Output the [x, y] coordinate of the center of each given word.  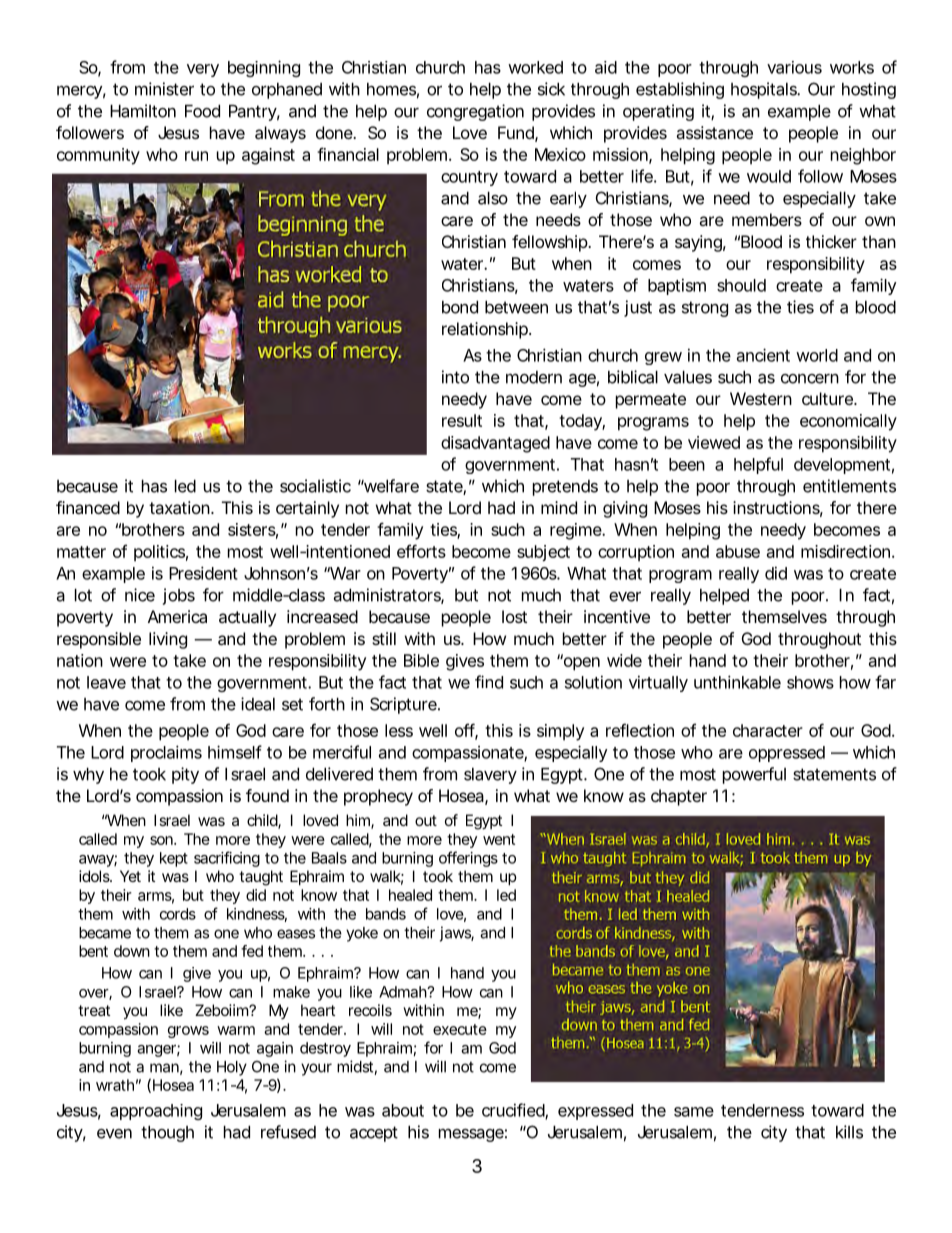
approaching [156, 1112]
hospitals [765, 90]
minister [164, 89]
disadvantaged [495, 444]
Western [761, 398]
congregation [475, 112]
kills [849, 1132]
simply [560, 732]
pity [185, 775]
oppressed [787, 754]
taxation [180, 507]
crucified [514, 1111]
